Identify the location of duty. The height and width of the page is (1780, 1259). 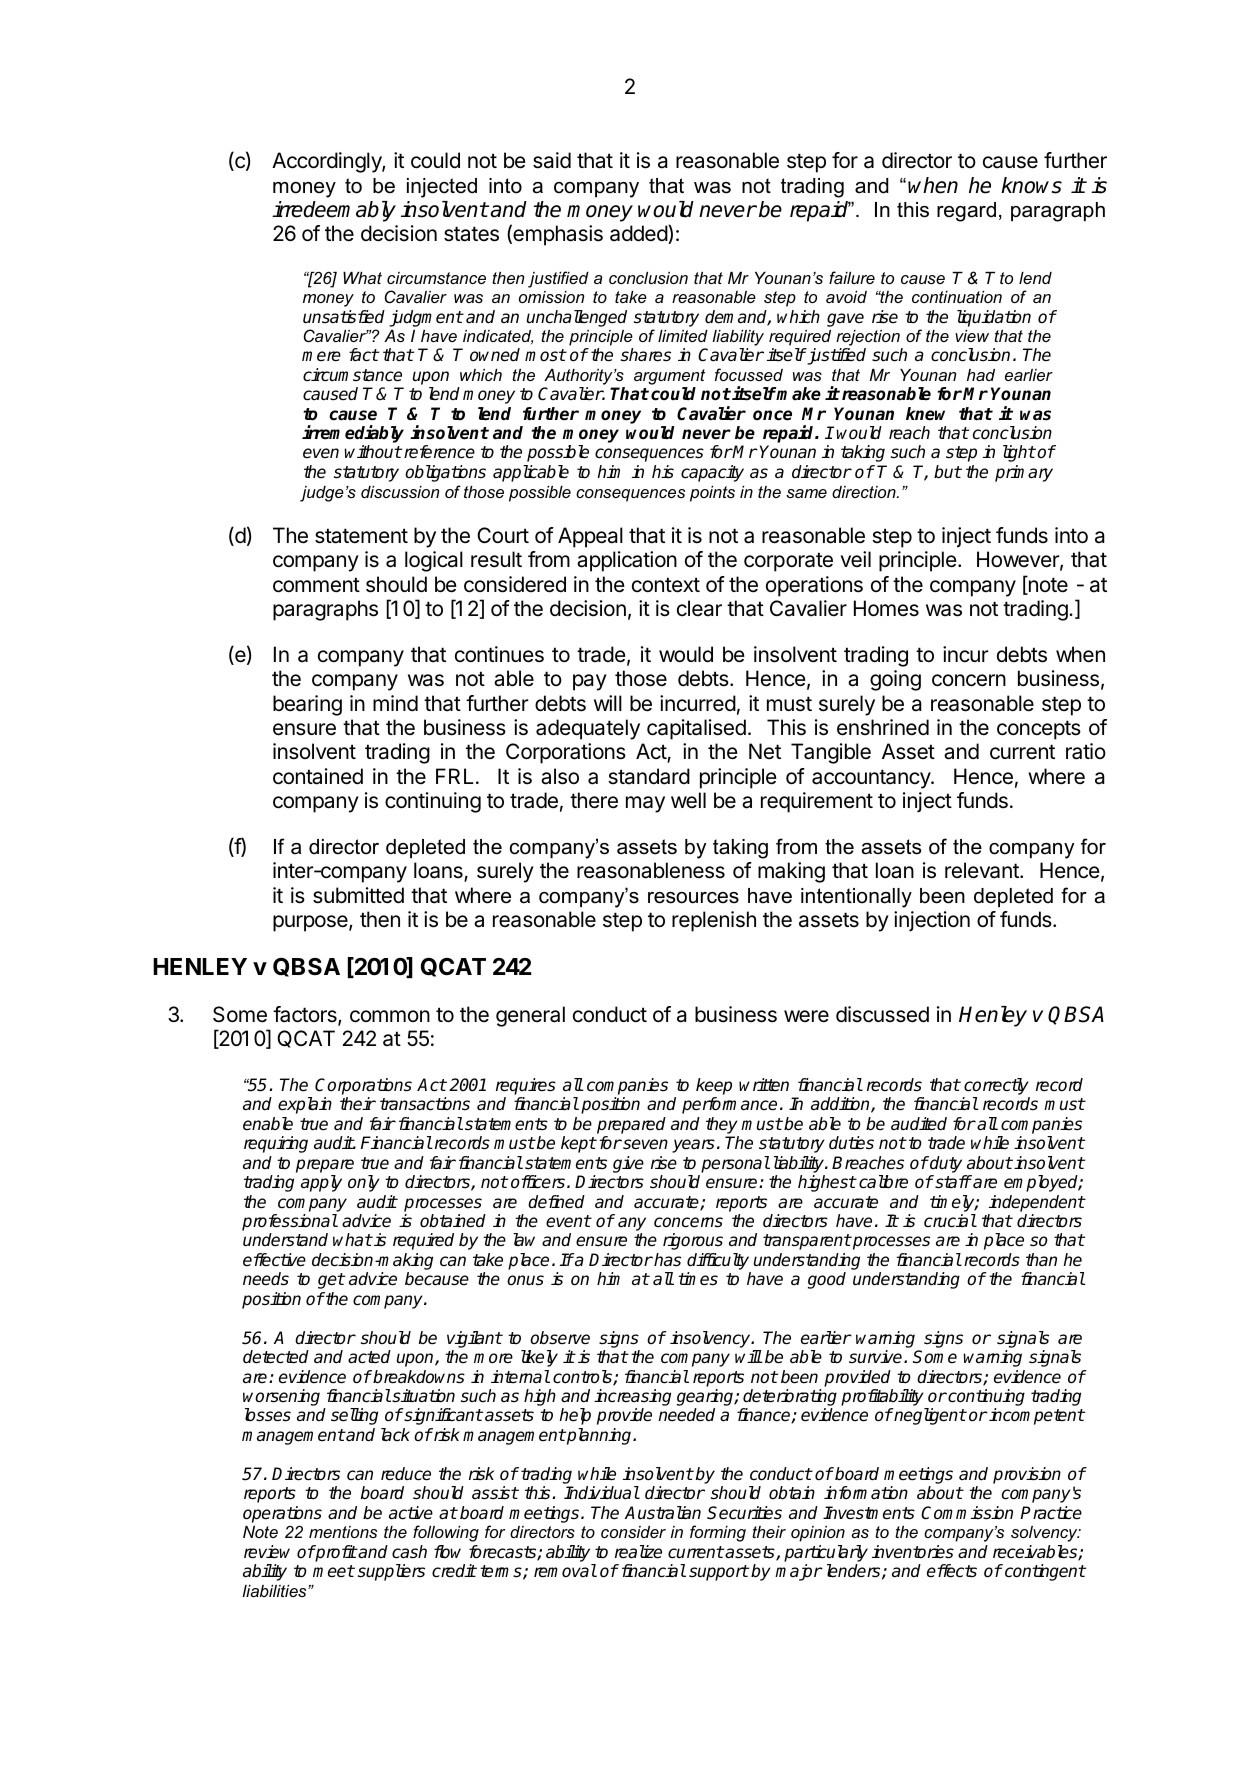
(945, 1164).
